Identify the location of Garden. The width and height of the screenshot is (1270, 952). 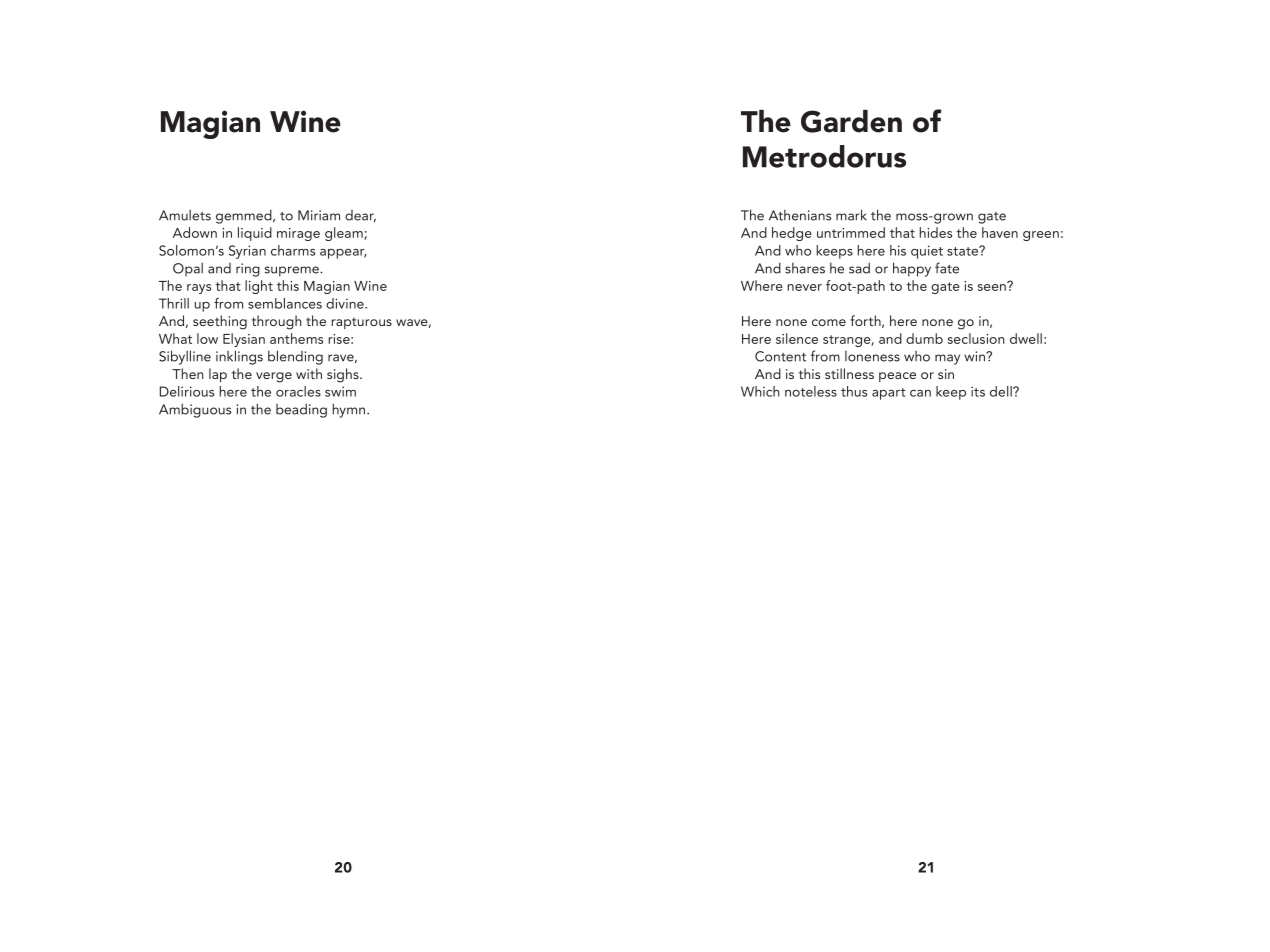
(851, 121).
